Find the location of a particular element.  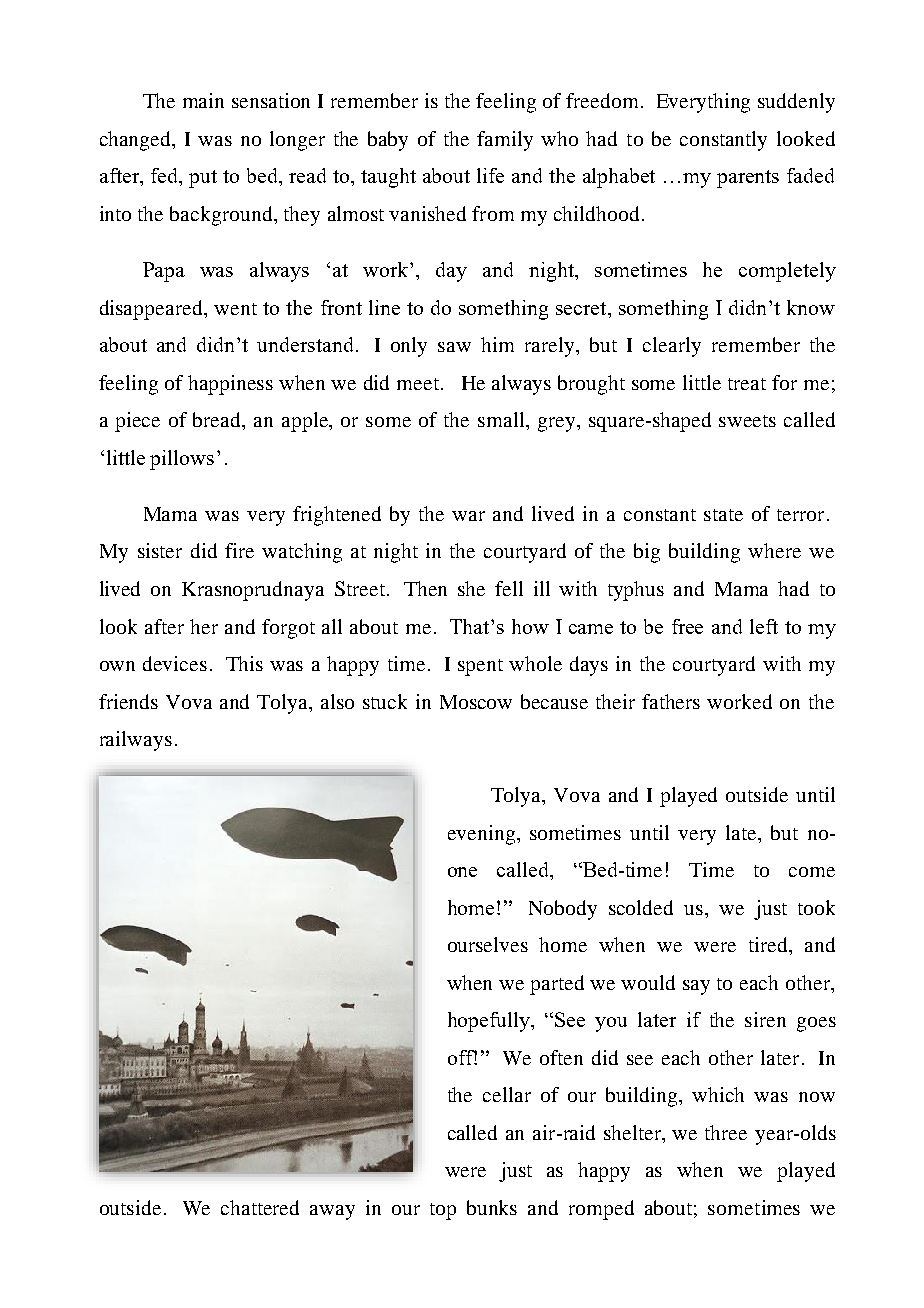

railways is located at coordinates (136, 741).
